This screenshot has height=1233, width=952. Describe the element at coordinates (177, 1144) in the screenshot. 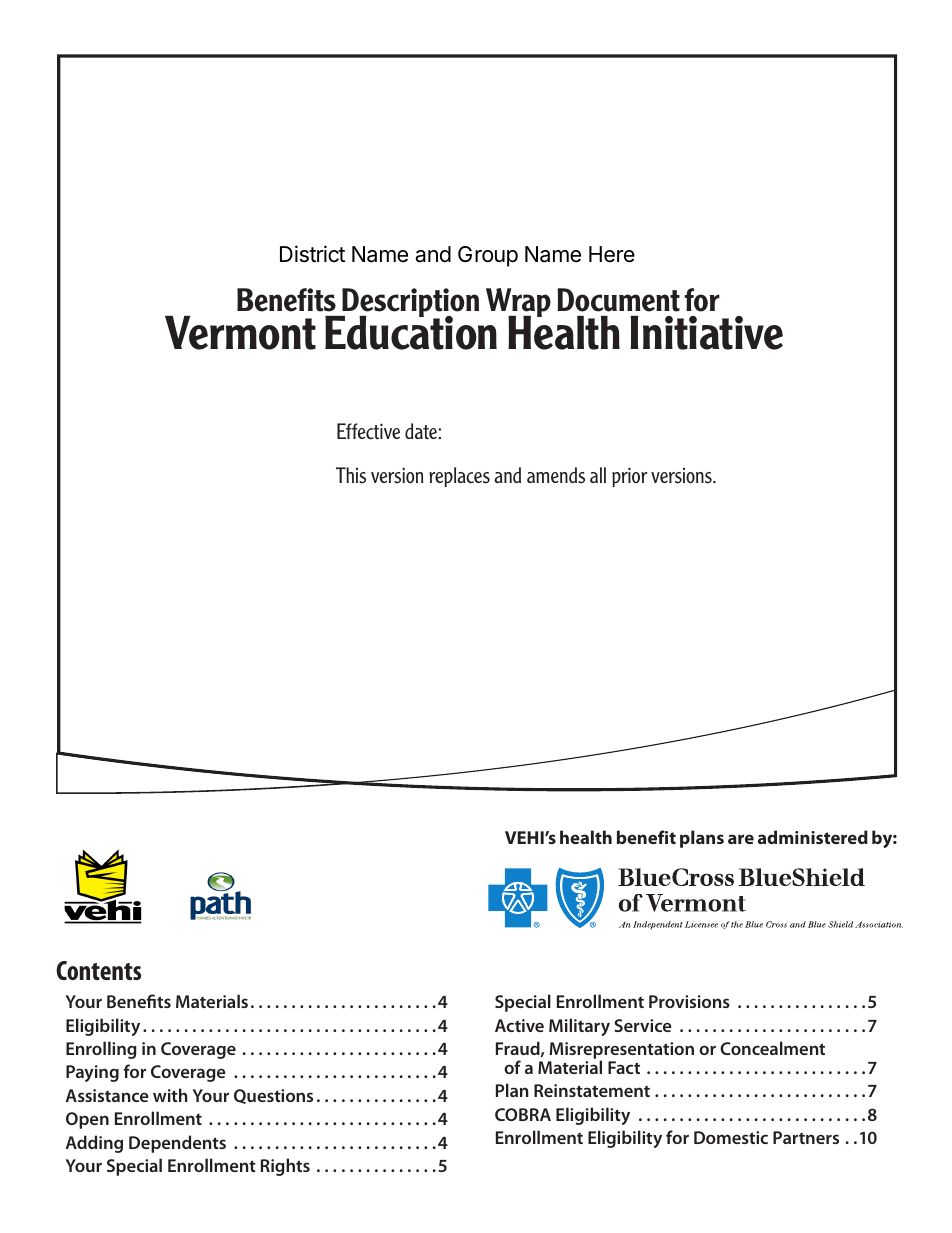

I see `Dependents` at that location.
